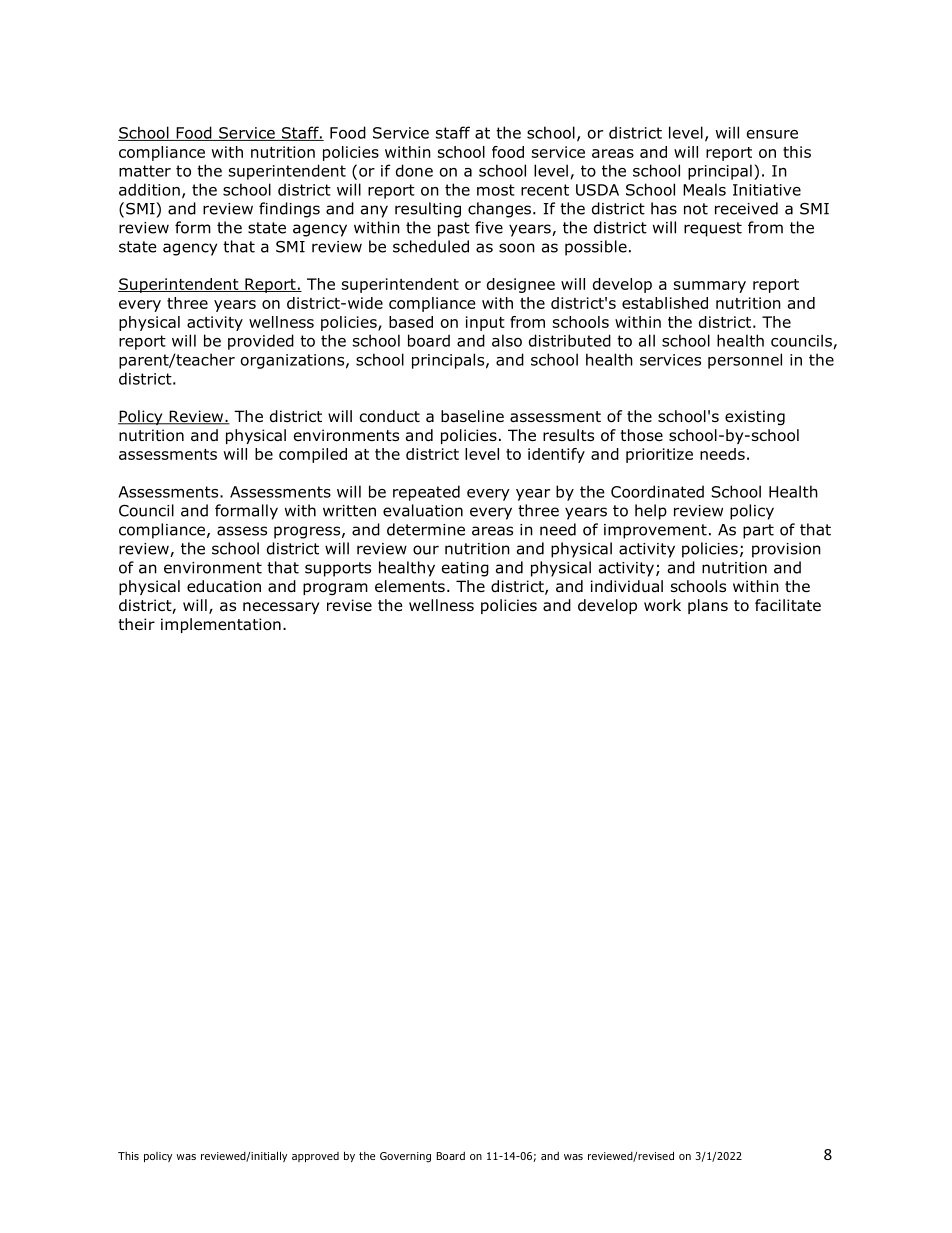 The height and width of the image is (1233, 952). What do you see at coordinates (410, 586) in the image?
I see `elements` at bounding box center [410, 586].
